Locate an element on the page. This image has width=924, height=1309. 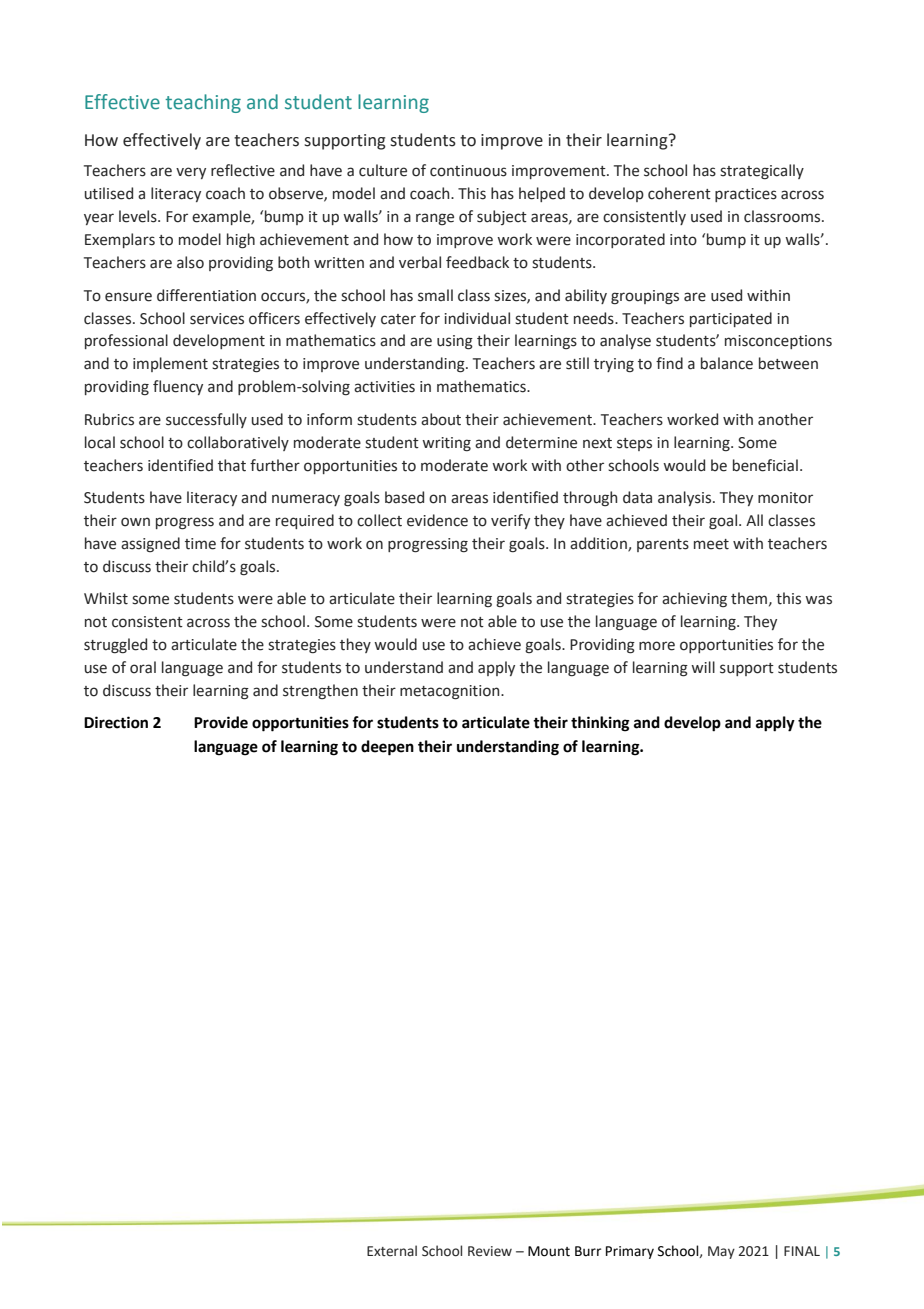
deepen is located at coordinates (387, 748).
